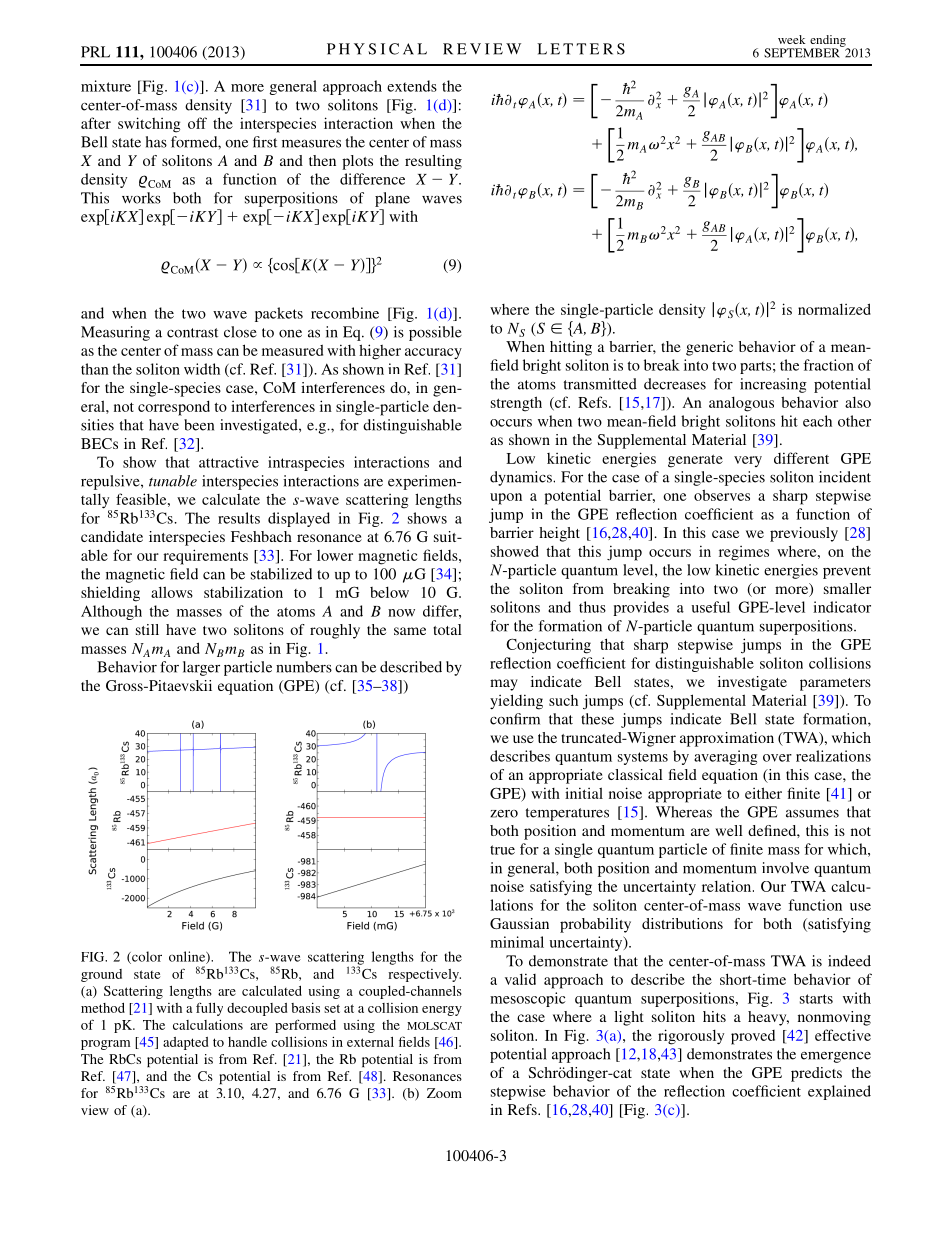 The image size is (952, 1233). I want to click on adapted, so click(185, 1043).
